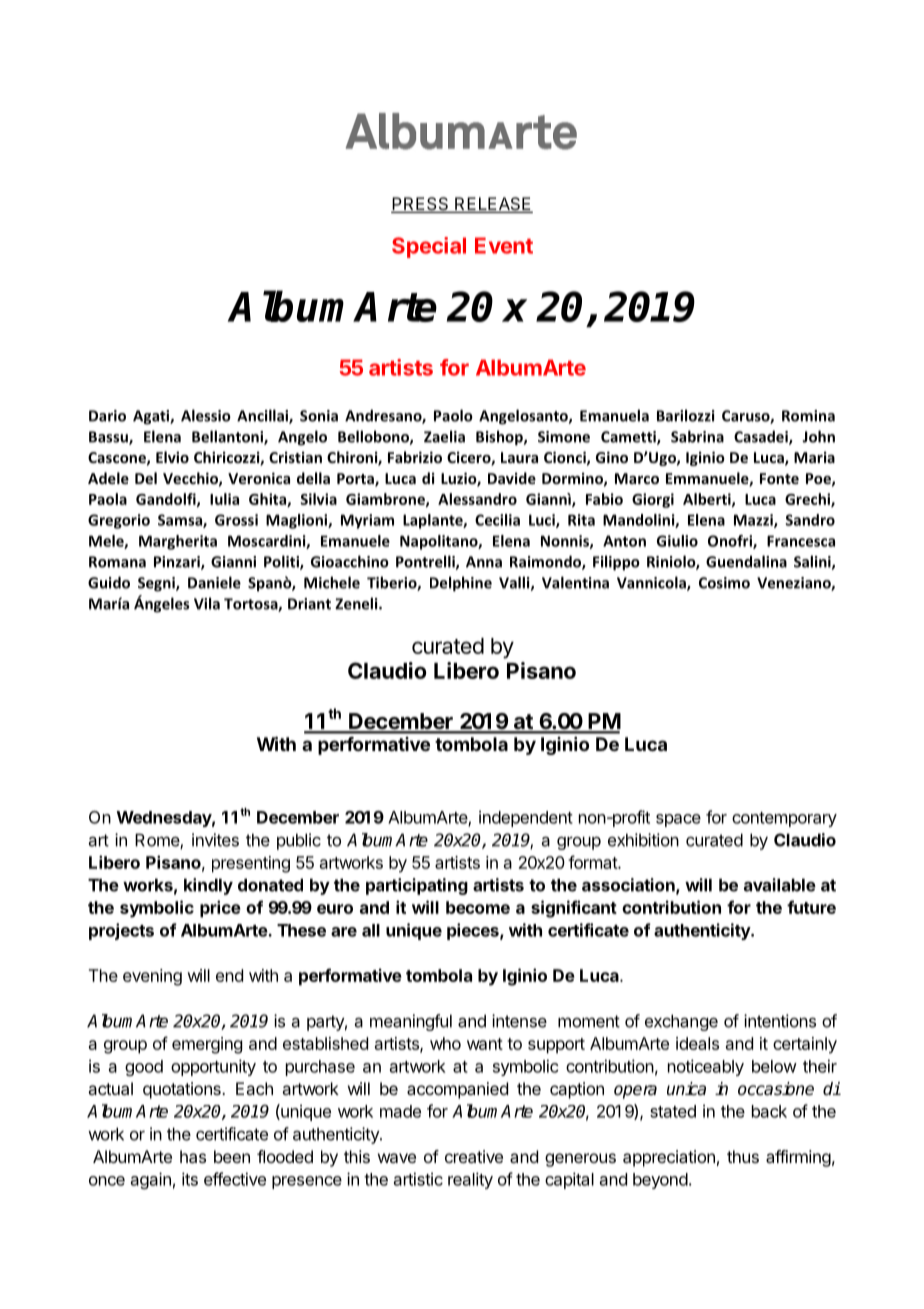 This document has height=1309, width=924. Describe the element at coordinates (190, 1179) in the document. I see `its` at that location.
